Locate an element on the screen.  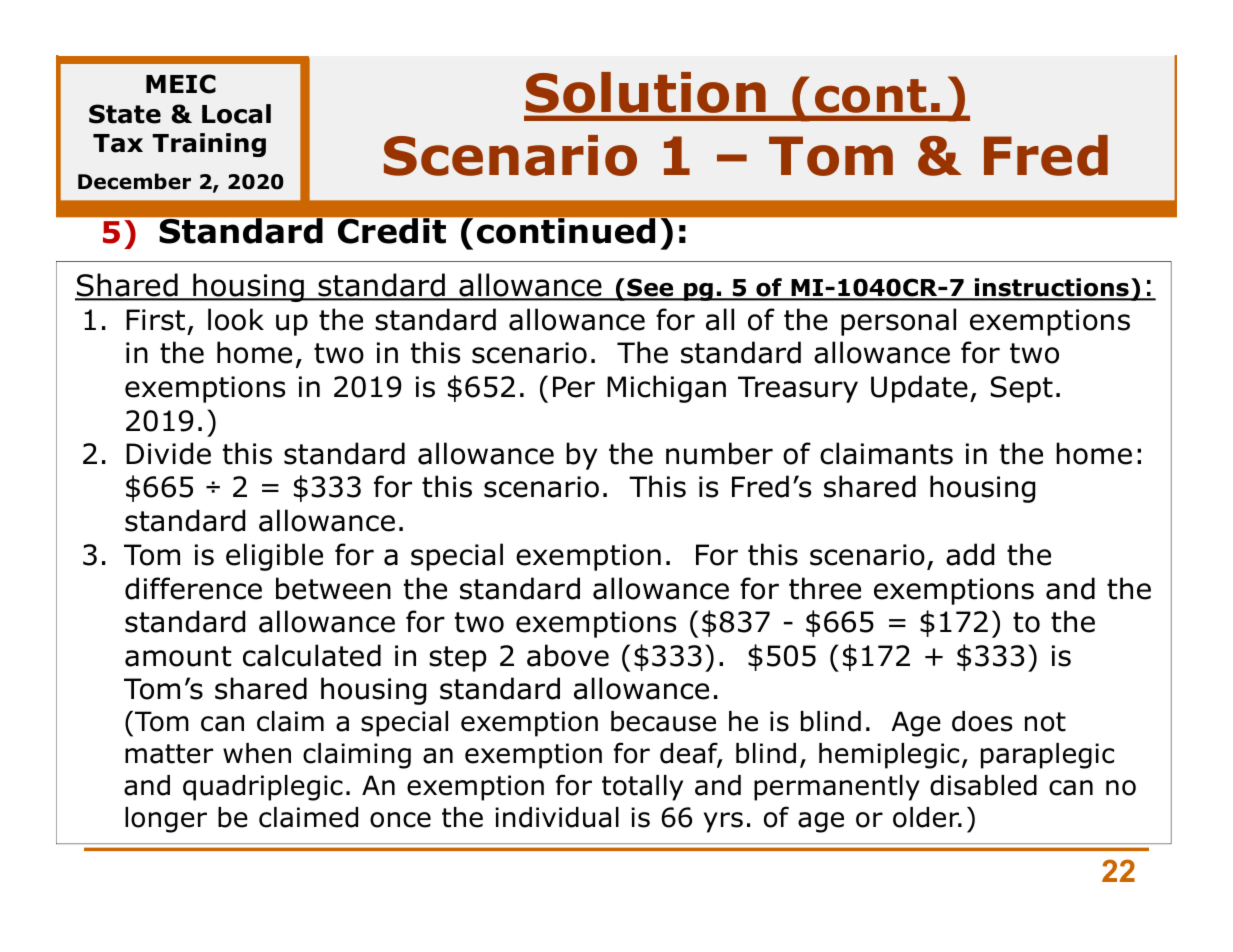
instructions is located at coordinates (1051, 288).
